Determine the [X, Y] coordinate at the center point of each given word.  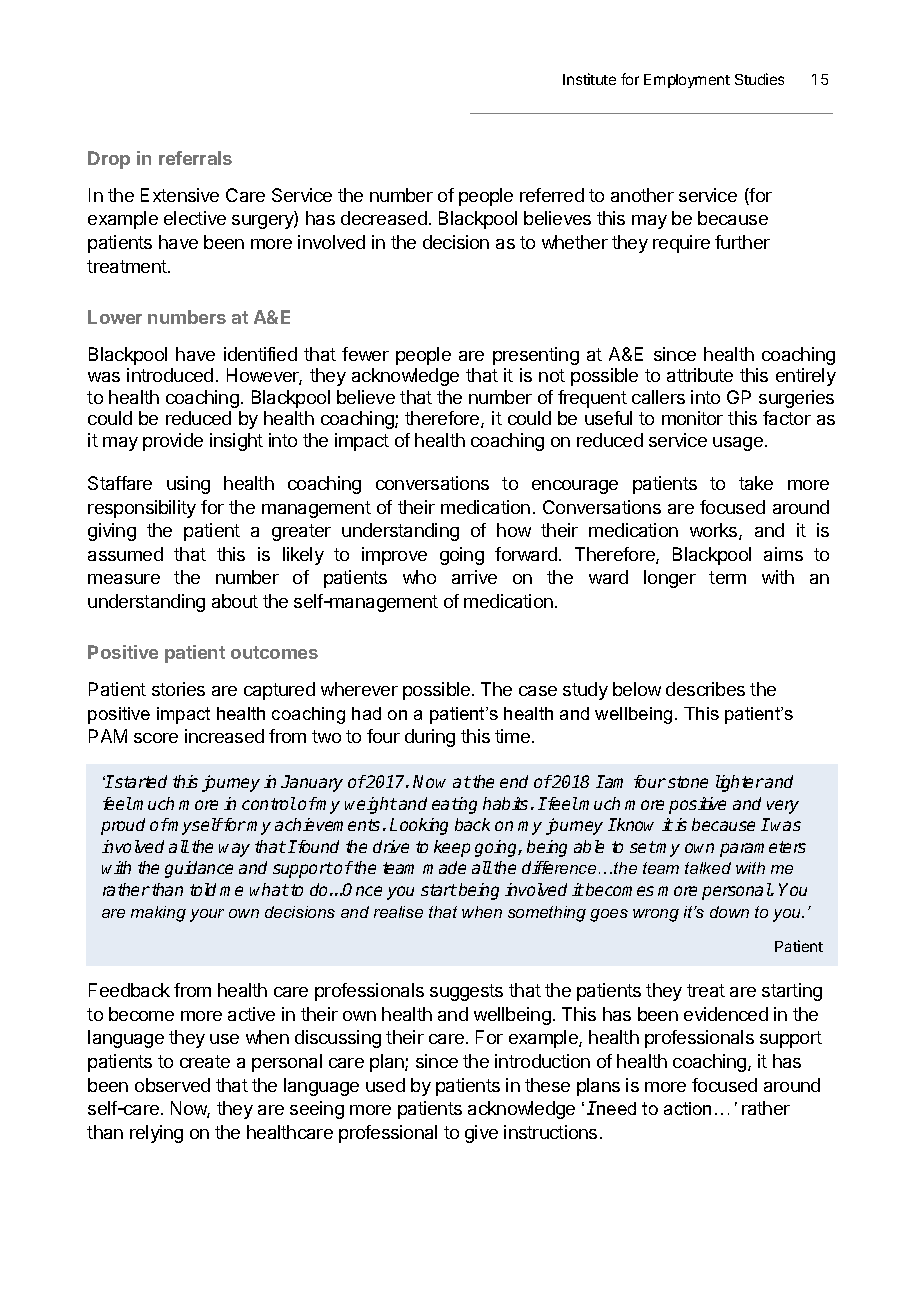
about [235, 601]
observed [172, 1085]
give [481, 1134]
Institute [589, 79]
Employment [687, 81]
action [687, 1108]
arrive [474, 577]
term [727, 577]
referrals [195, 158]
